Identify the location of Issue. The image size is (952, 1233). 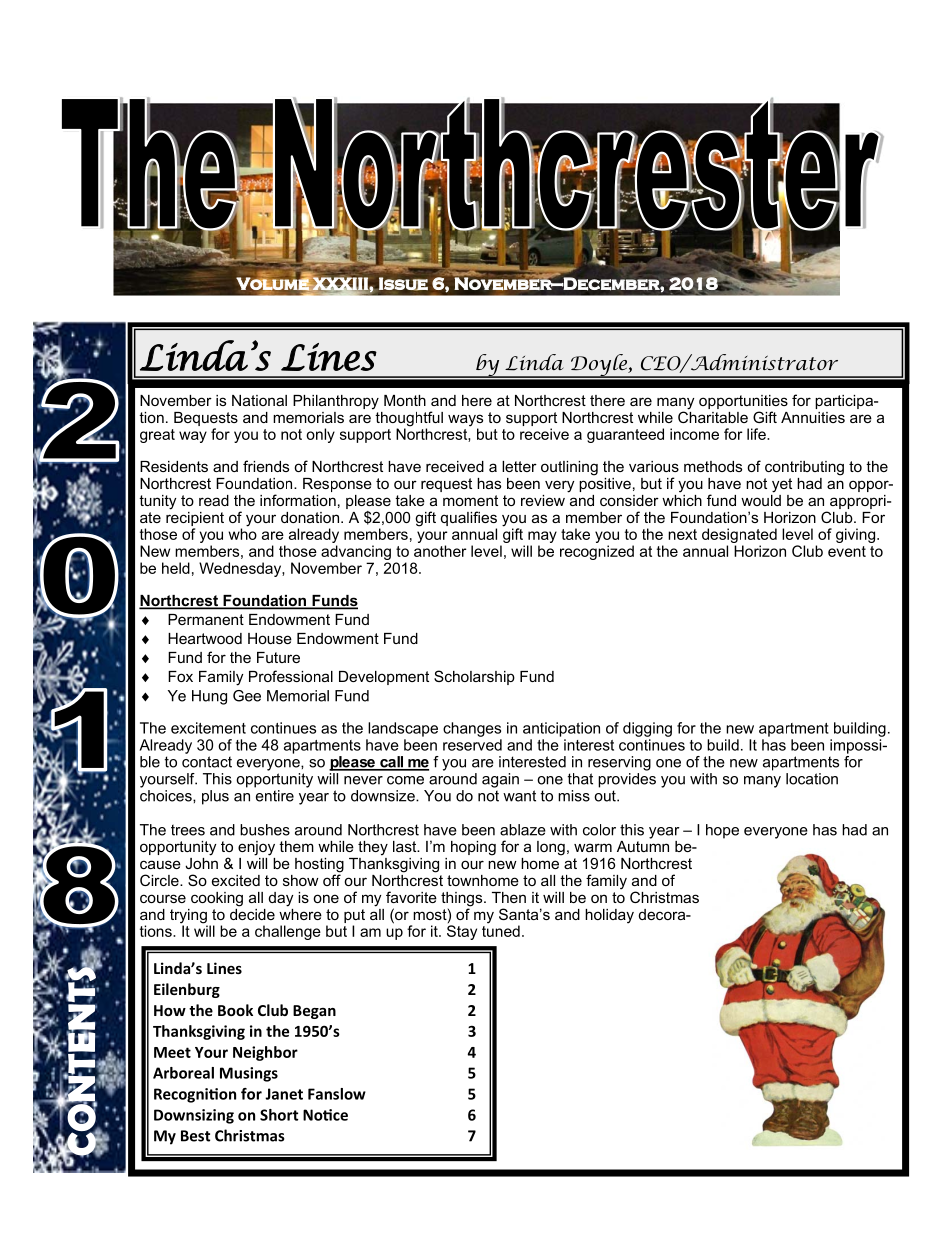
(403, 284).
